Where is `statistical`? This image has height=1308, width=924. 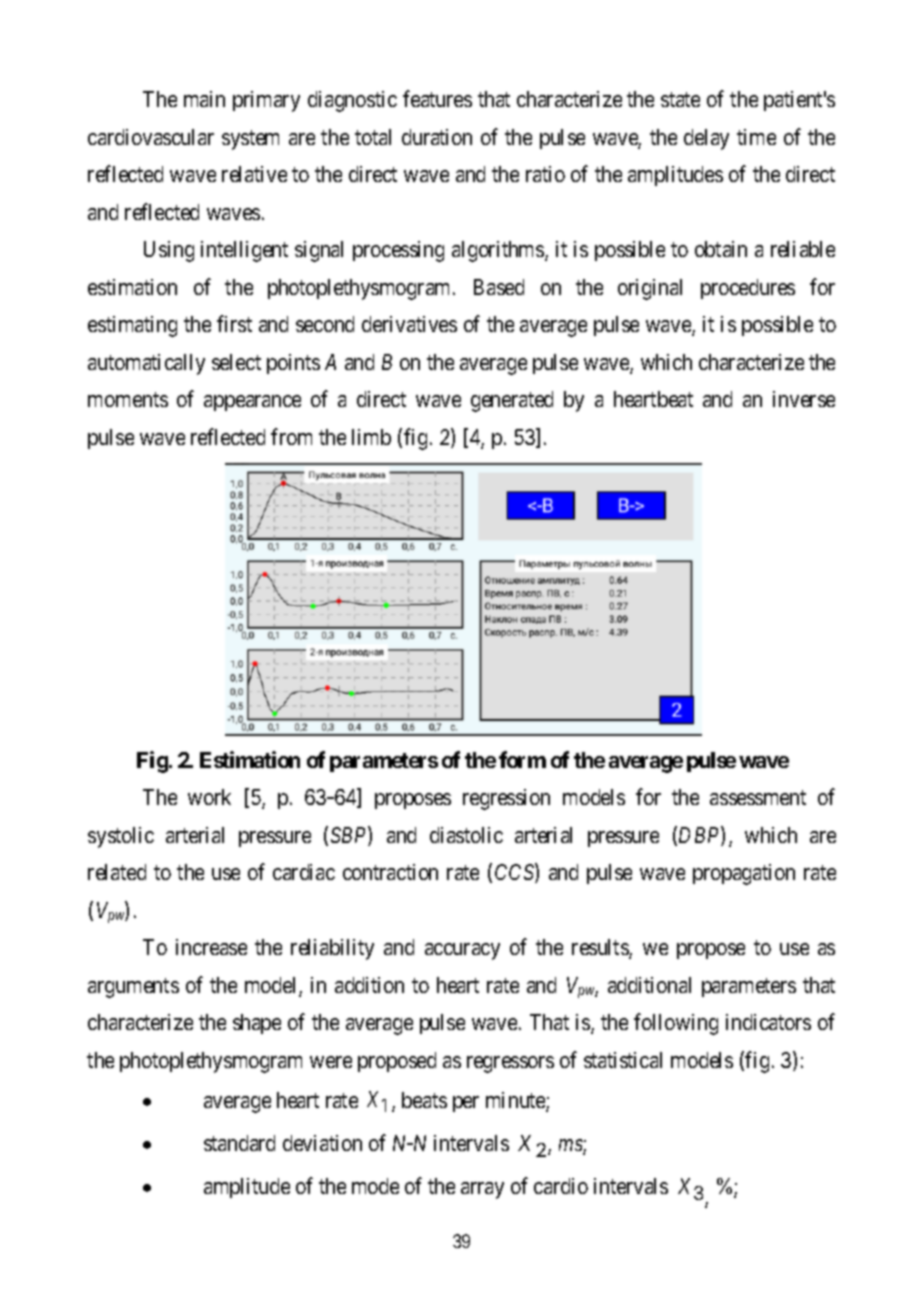
statistical is located at coordinates (623, 1060).
